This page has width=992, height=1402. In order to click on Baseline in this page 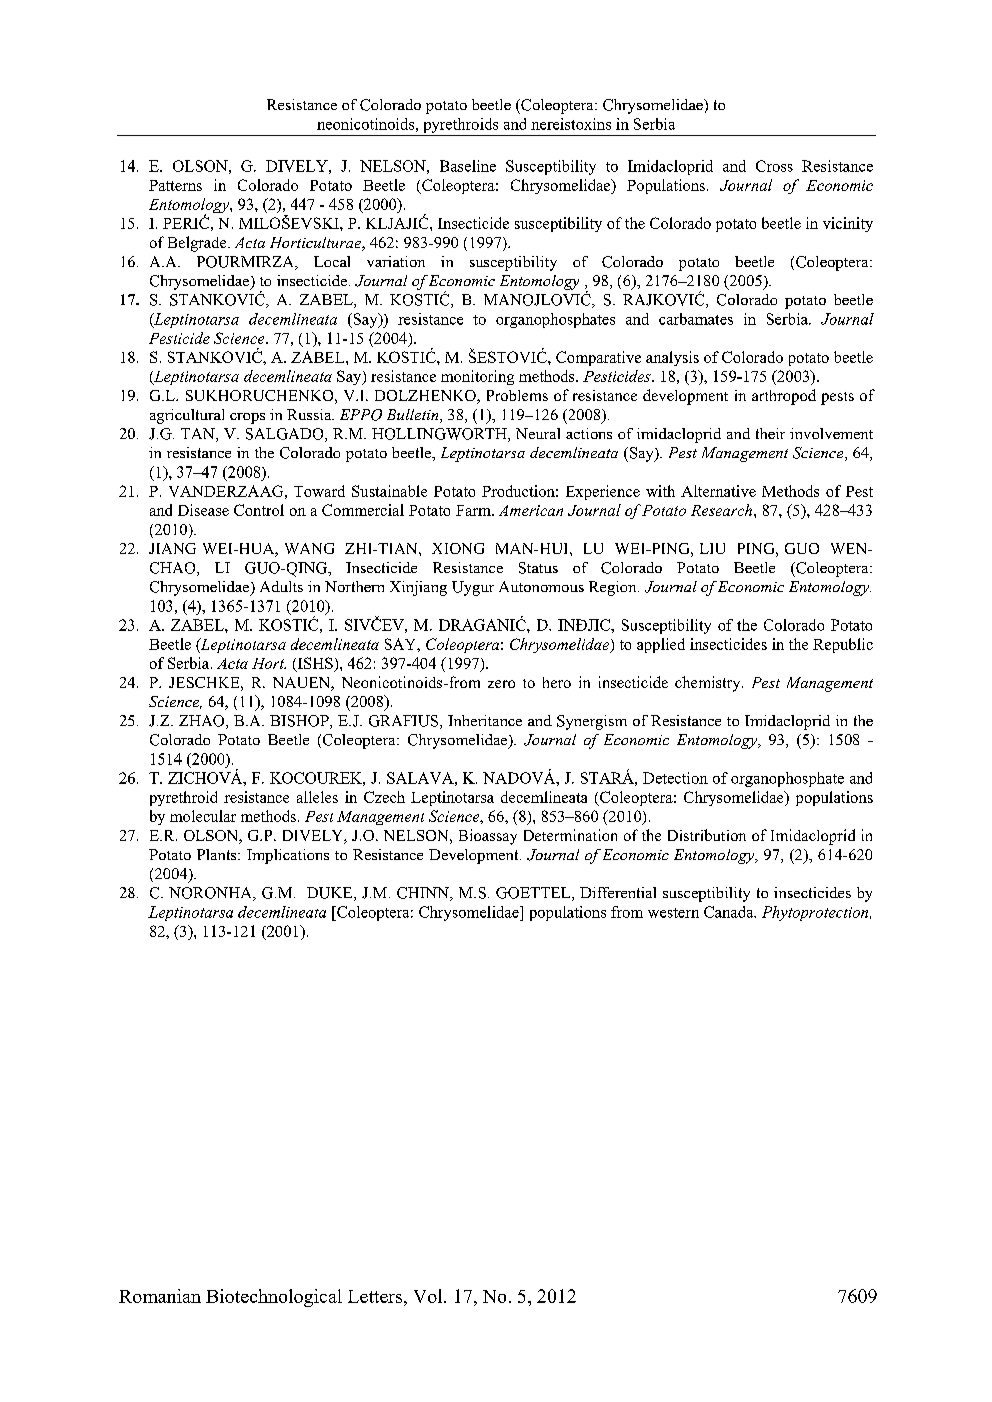, I will do `click(468, 166)`.
